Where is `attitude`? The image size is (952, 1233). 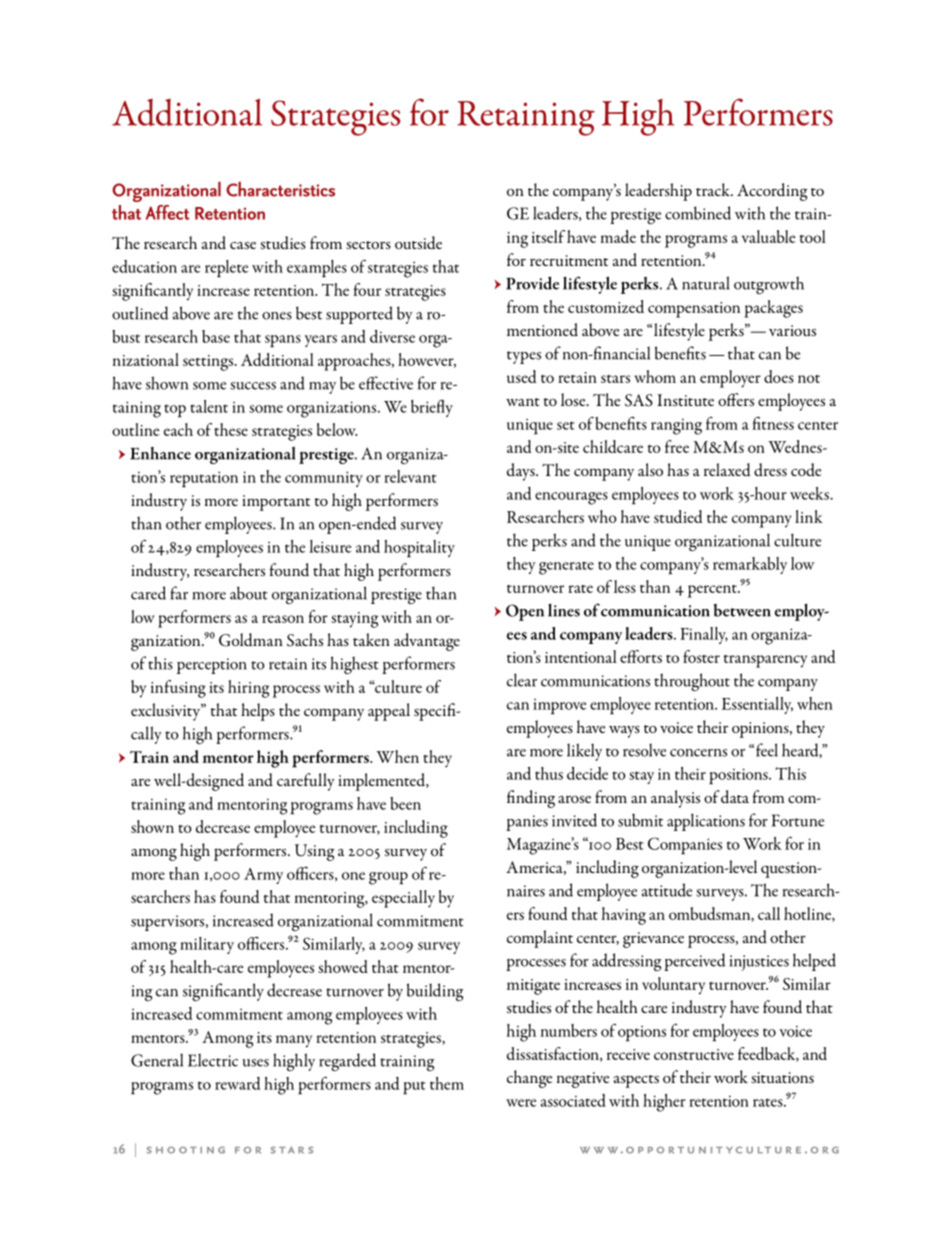
attitude is located at coordinates (667, 890).
